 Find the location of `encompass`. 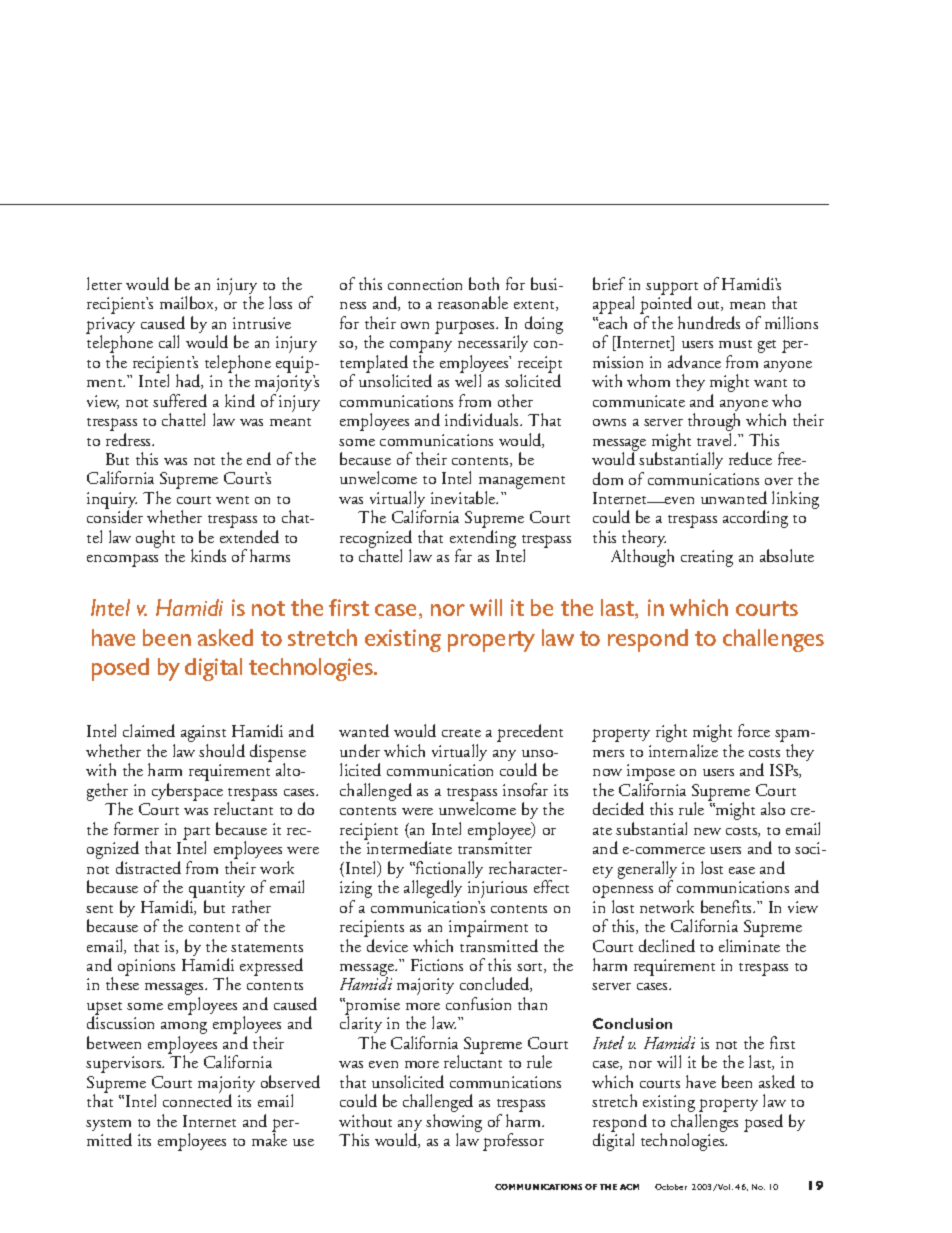

encompass is located at coordinates (122, 560).
